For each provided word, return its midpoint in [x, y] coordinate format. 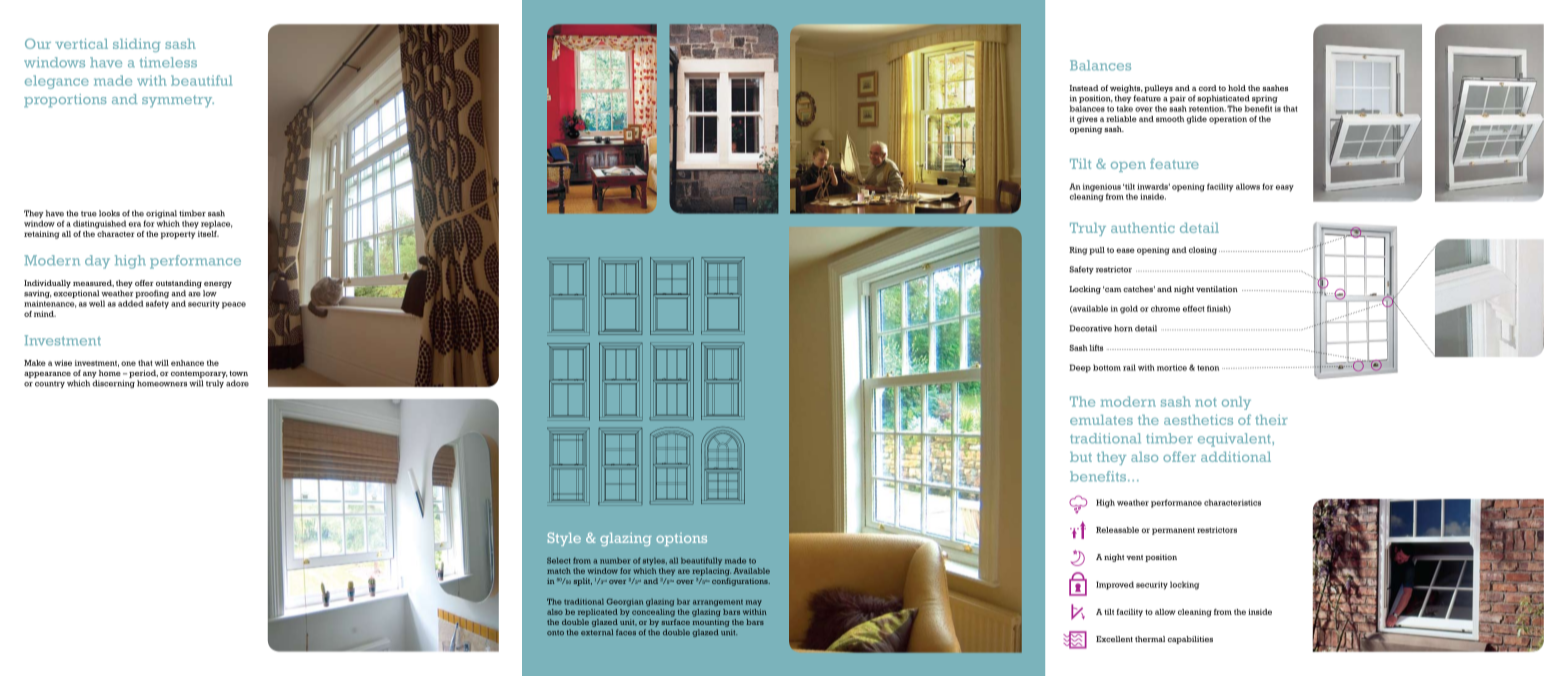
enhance [187, 363]
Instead [1084, 88]
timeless [168, 62]
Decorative [1090, 328]
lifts [1096, 348]
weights [1126, 90]
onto [555, 633]
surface [675, 622]
